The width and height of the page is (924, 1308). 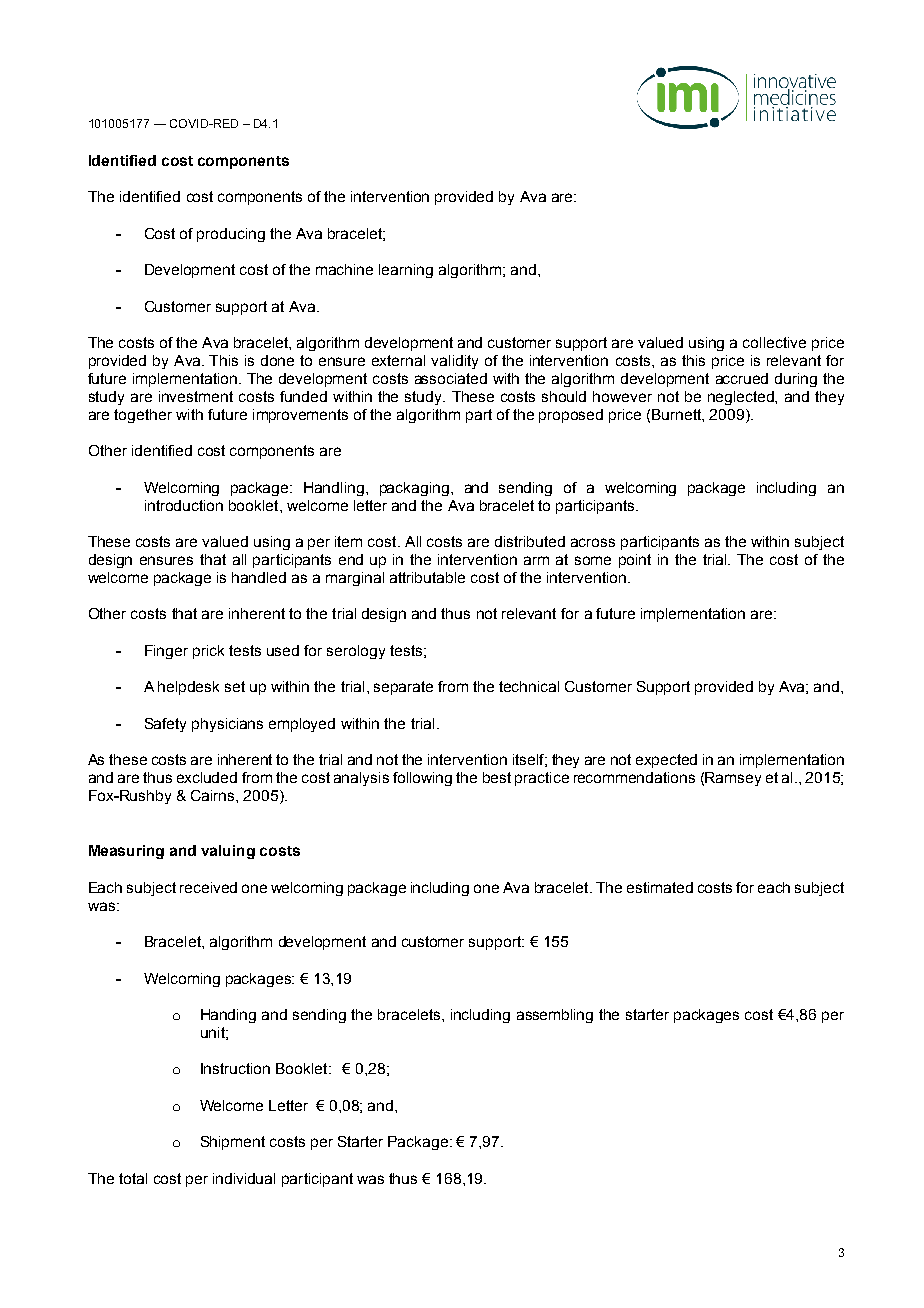 I want to click on estimated, so click(x=660, y=887).
